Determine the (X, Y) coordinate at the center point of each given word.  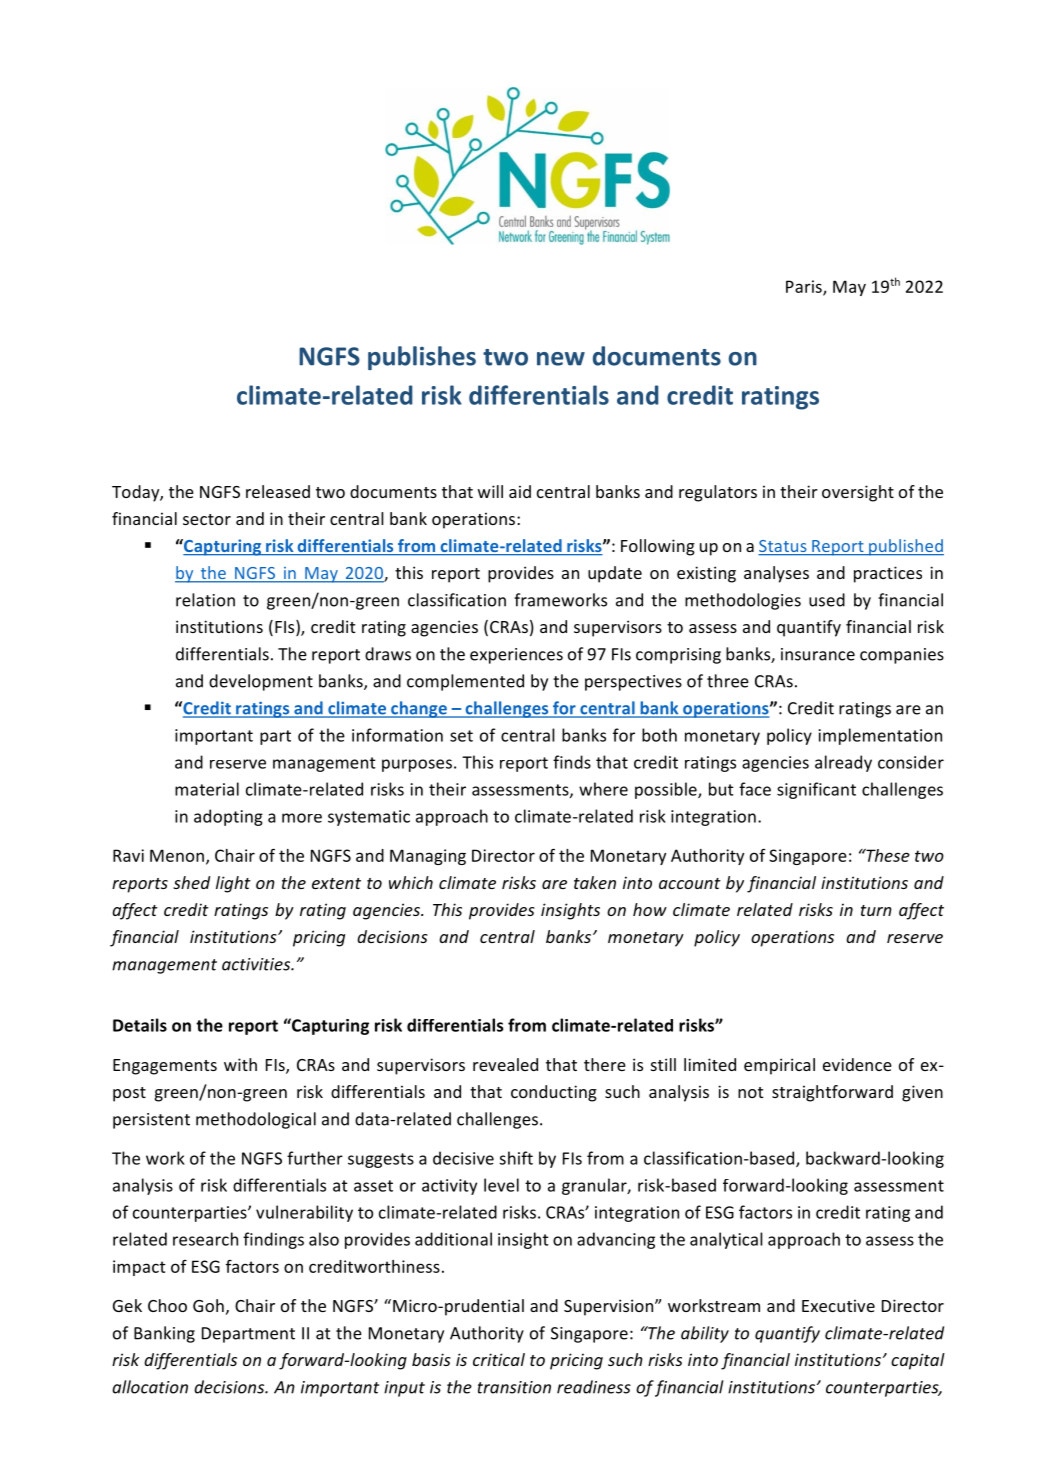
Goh (208, 1305)
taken (595, 882)
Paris (805, 287)
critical (499, 1359)
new (561, 359)
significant (816, 790)
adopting (228, 817)
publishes (422, 358)
